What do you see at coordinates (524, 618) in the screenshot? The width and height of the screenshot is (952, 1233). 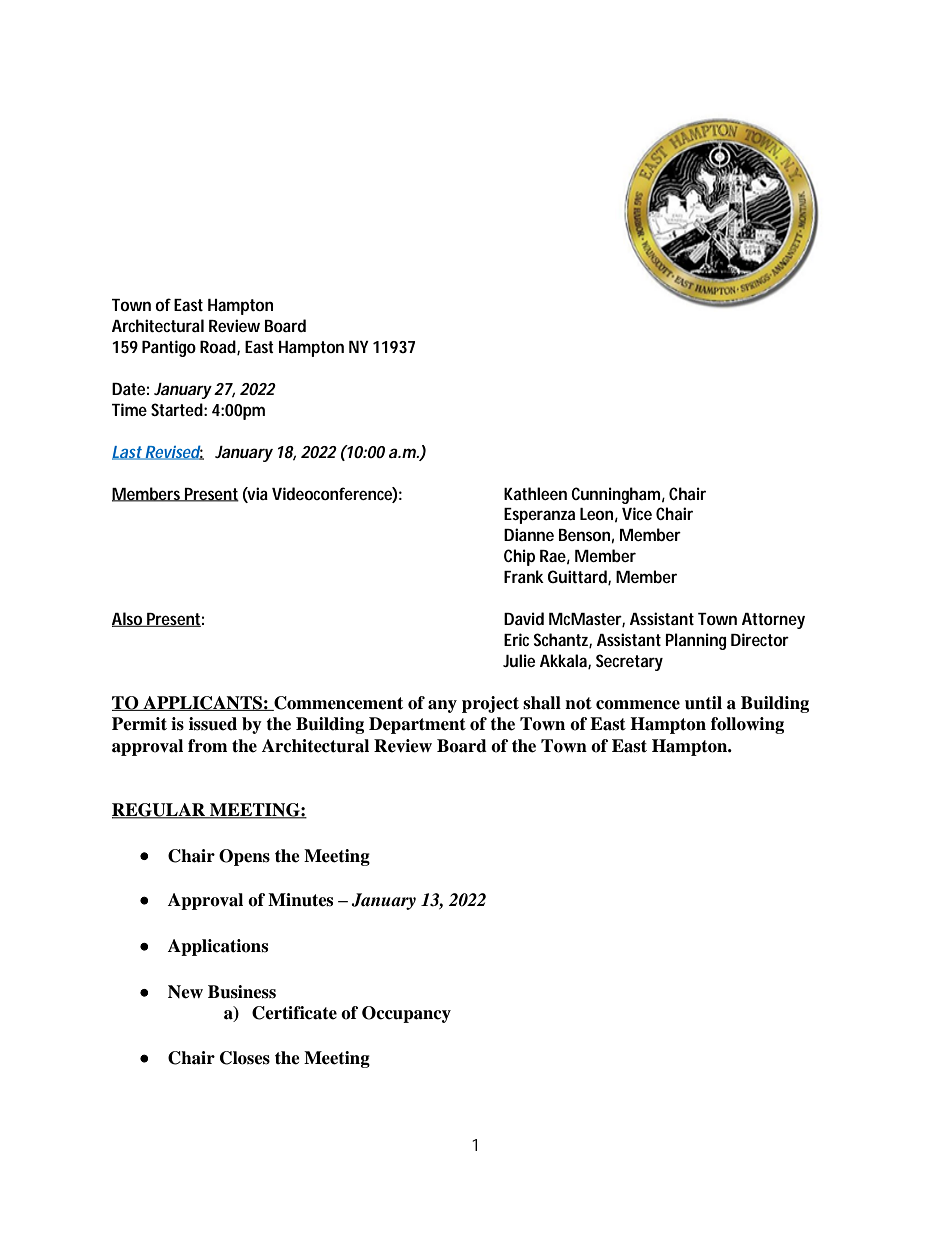 I see `David` at bounding box center [524, 618].
